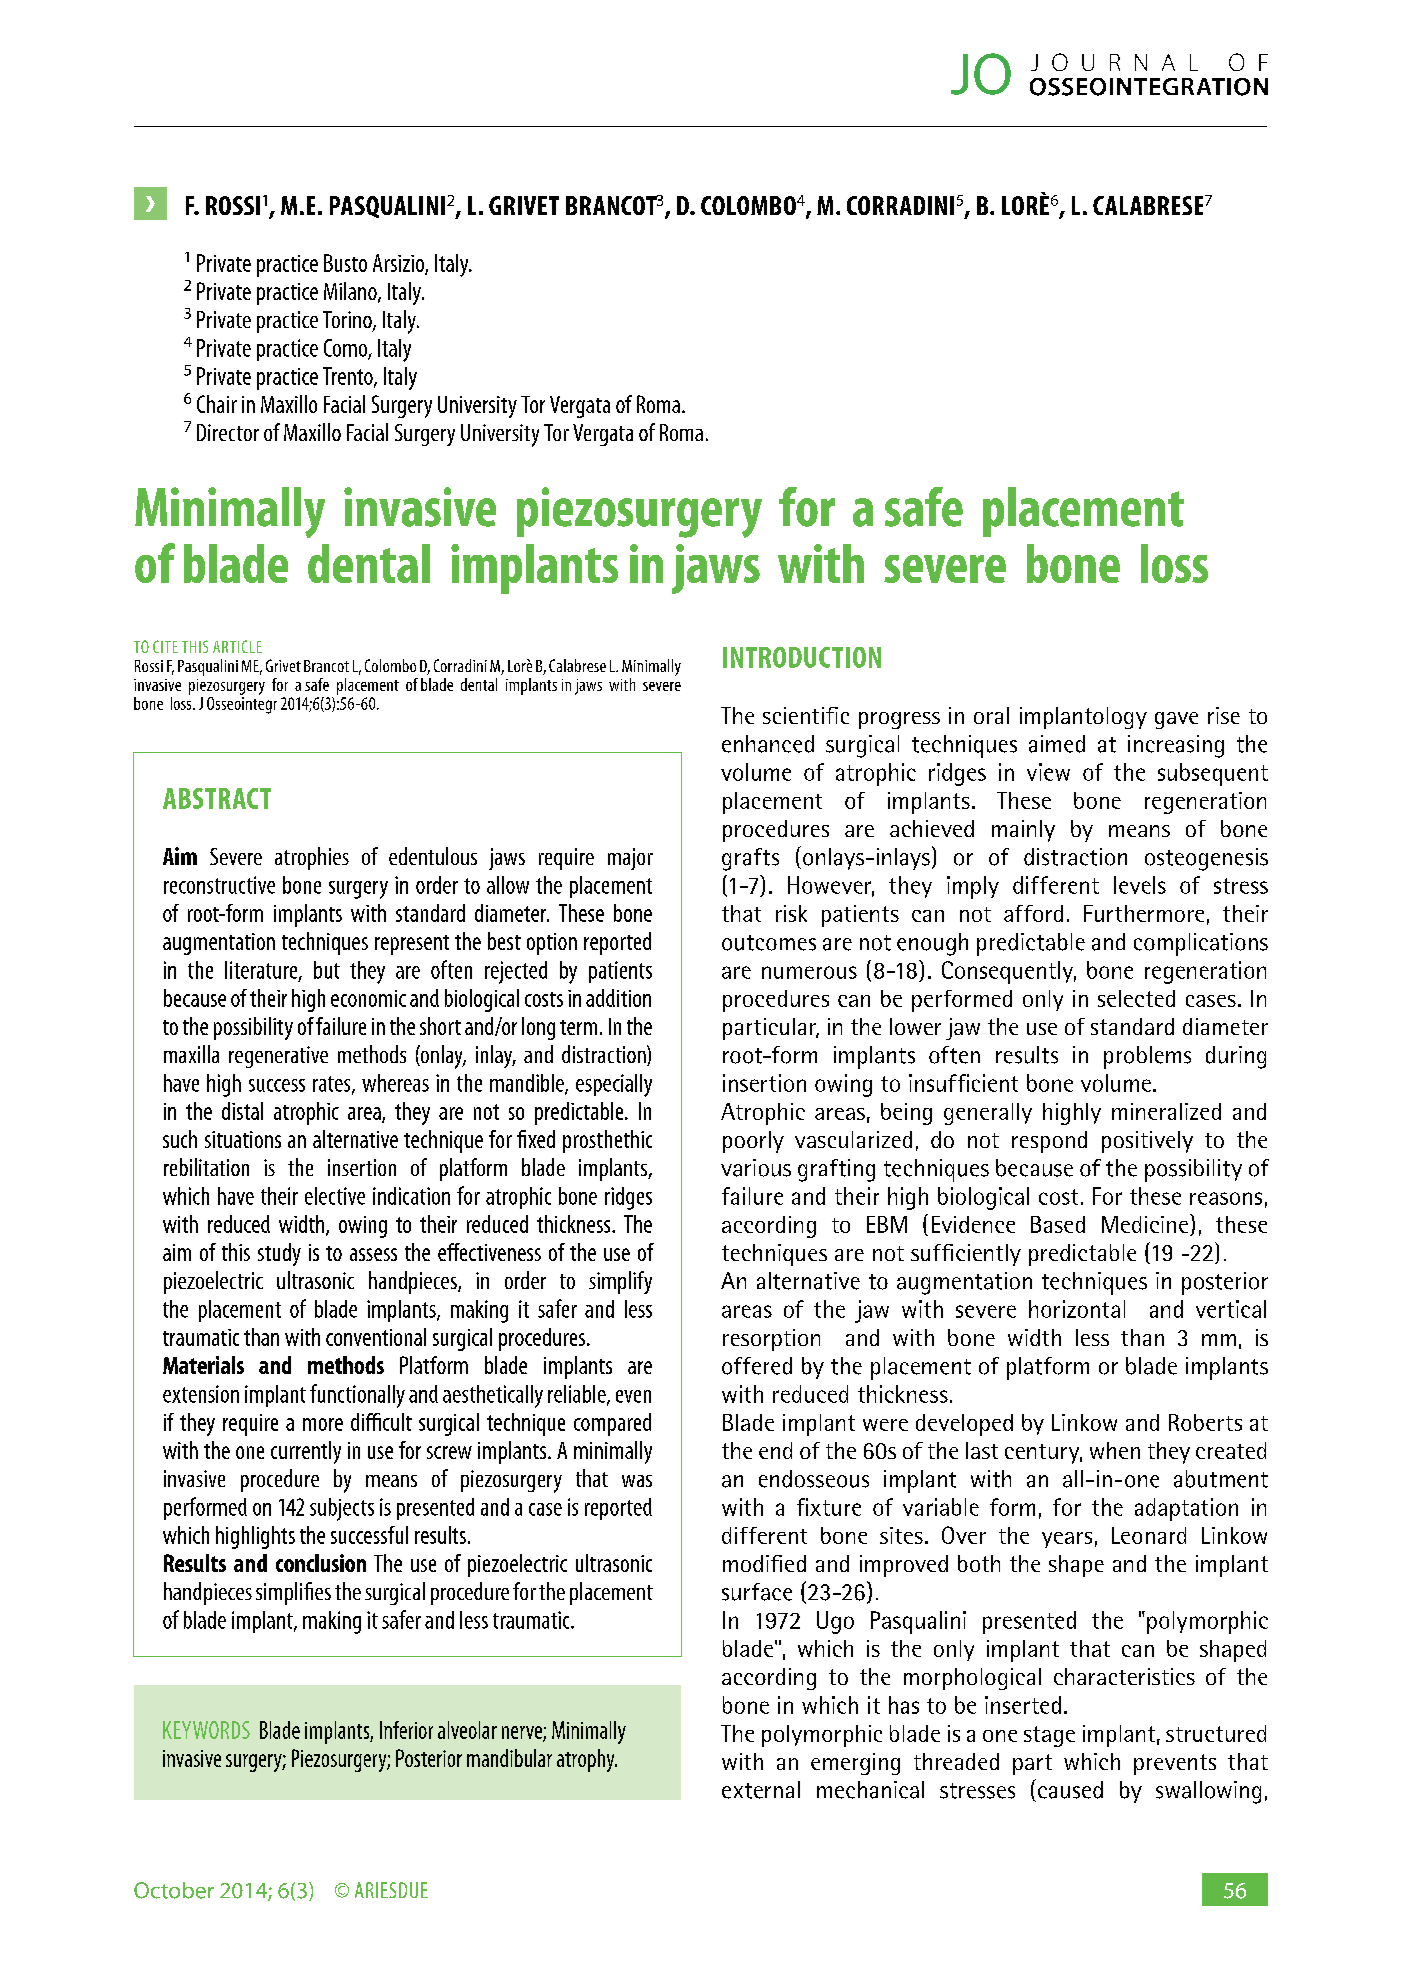 Image resolution: width=1402 pixels, height=1983 pixels. What do you see at coordinates (333, 1085) in the screenshot?
I see `rates` at bounding box center [333, 1085].
